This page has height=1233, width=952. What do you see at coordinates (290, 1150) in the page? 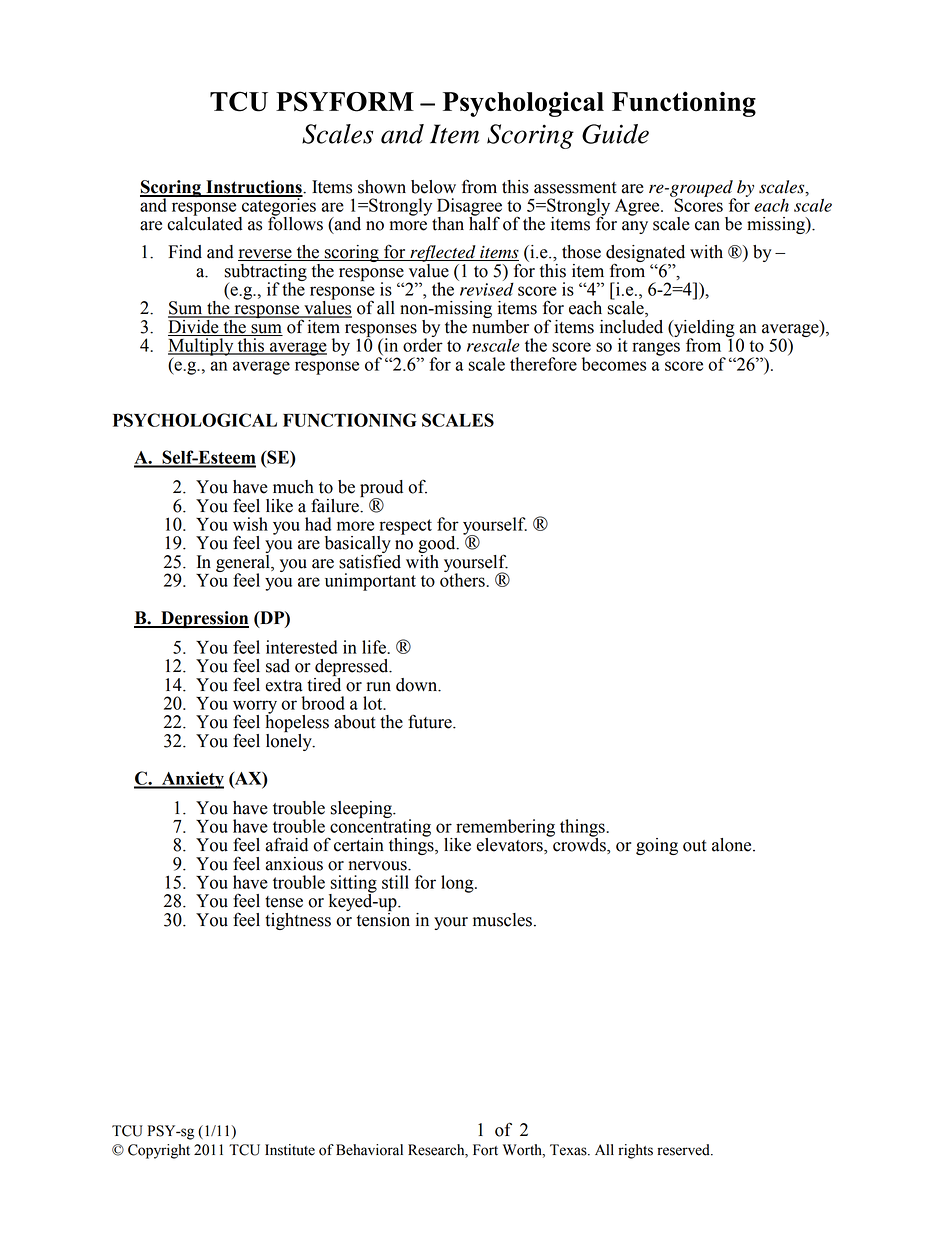
I see `Institute` at bounding box center [290, 1150].
